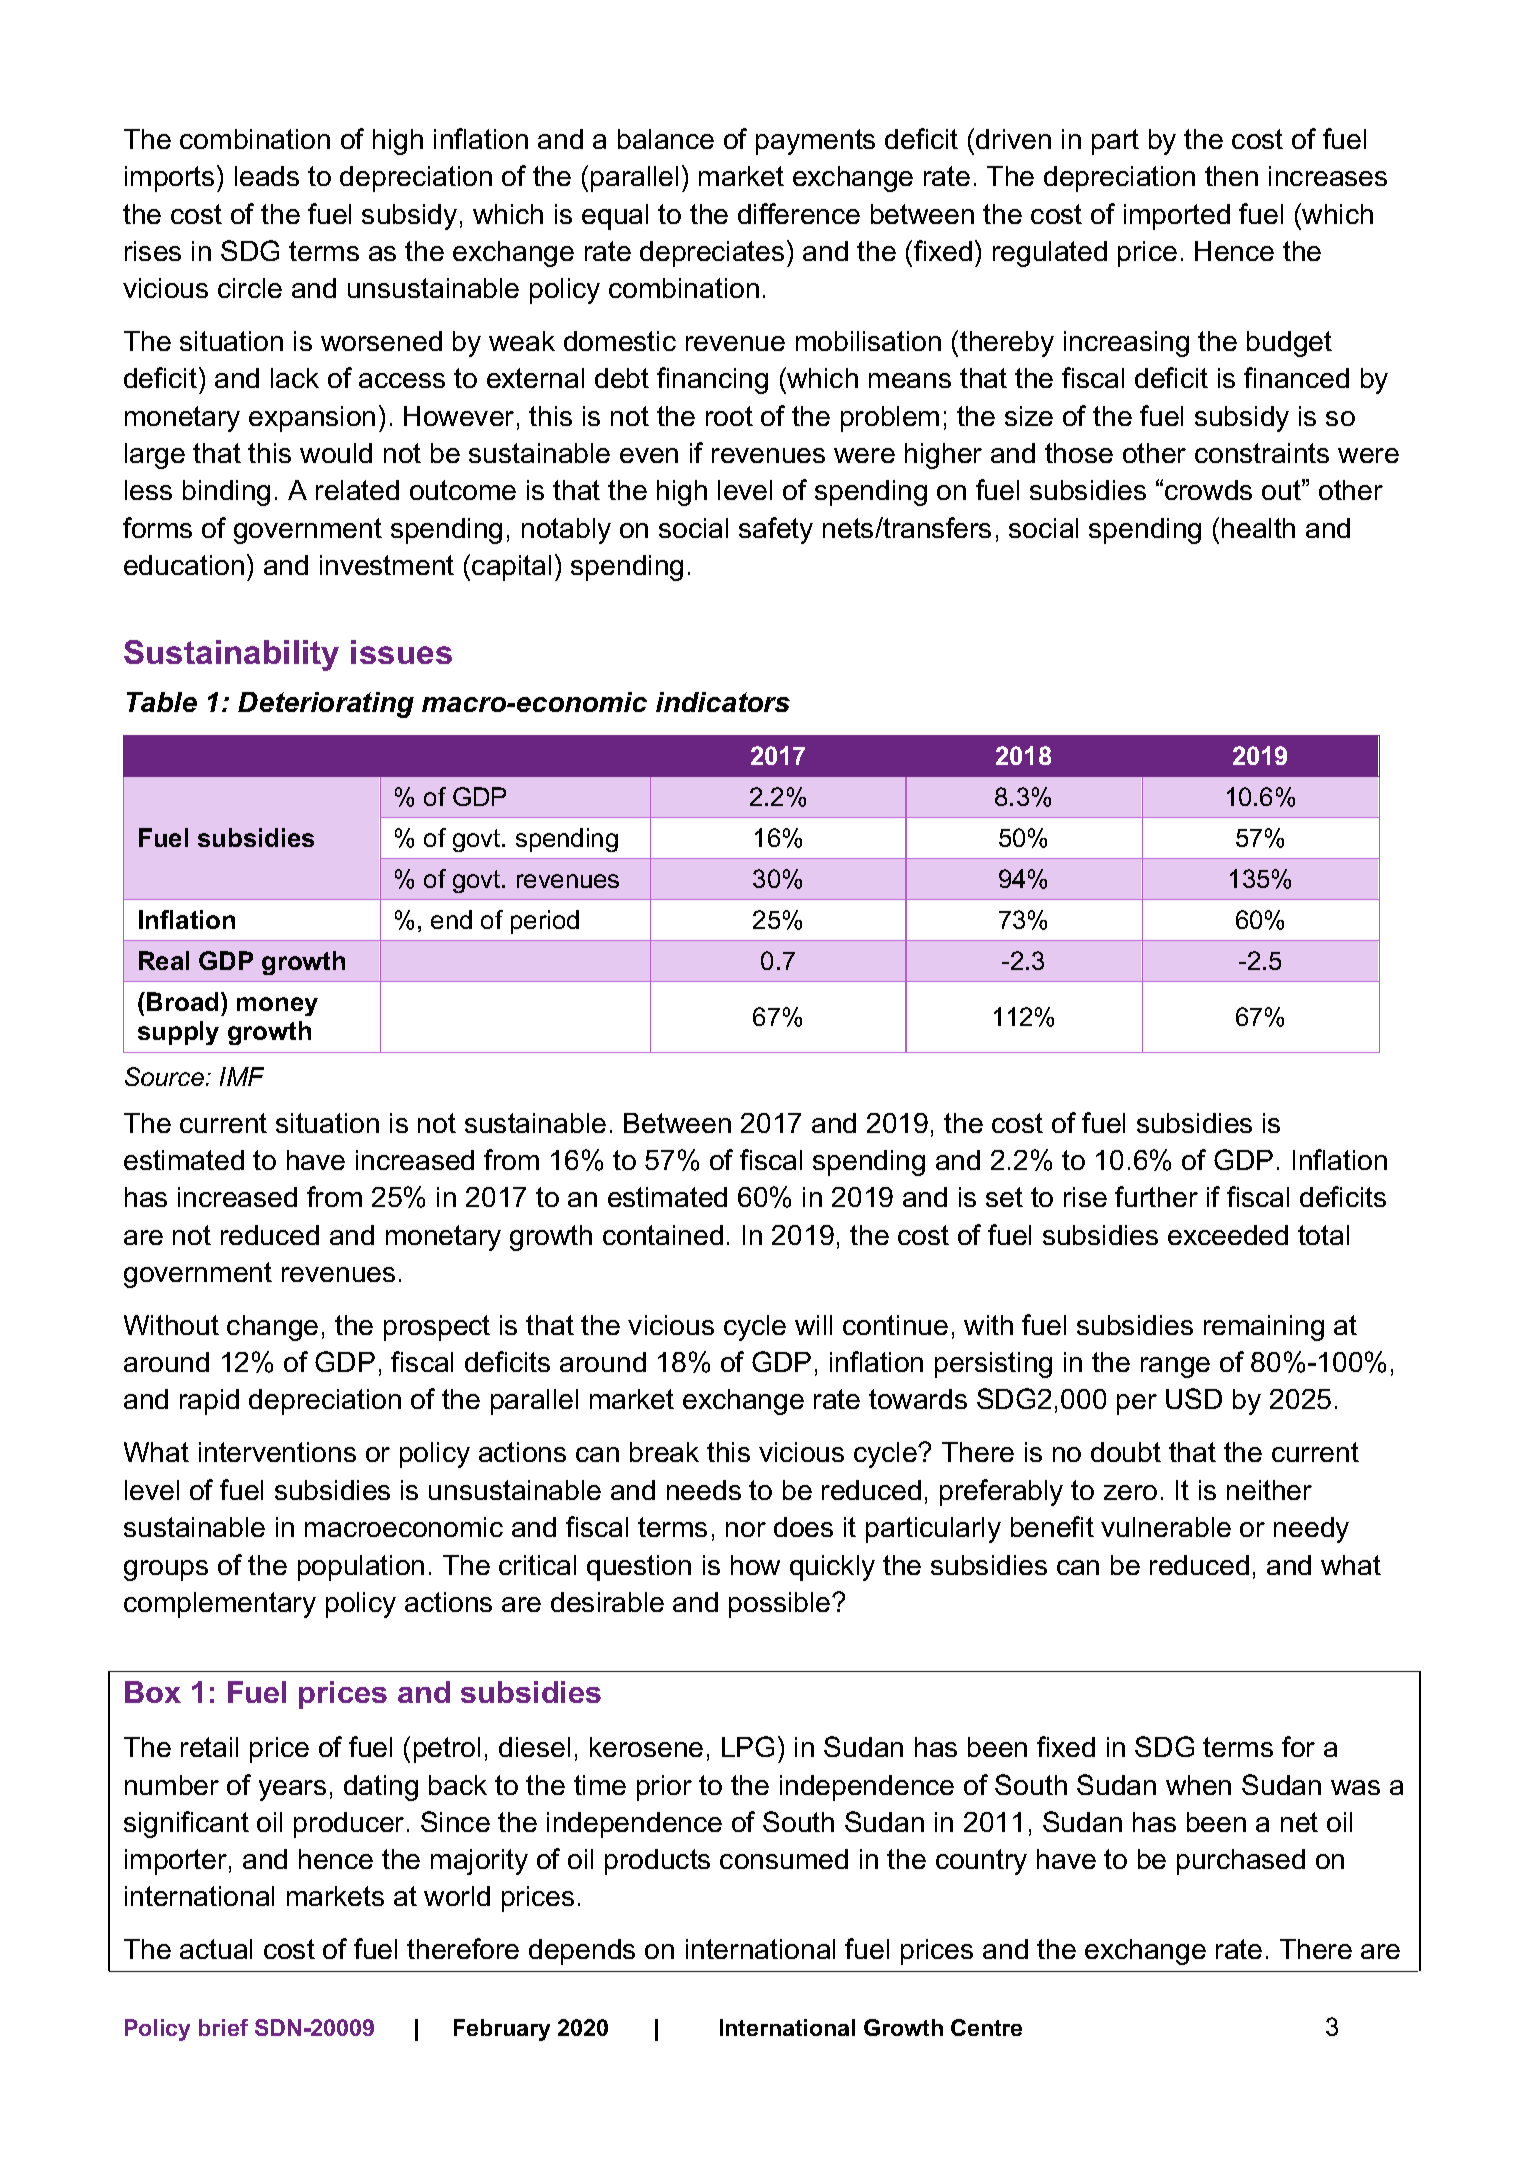 Image resolution: width=1528 pixels, height=2162 pixels. I want to click on vulnerable, so click(1166, 1527).
